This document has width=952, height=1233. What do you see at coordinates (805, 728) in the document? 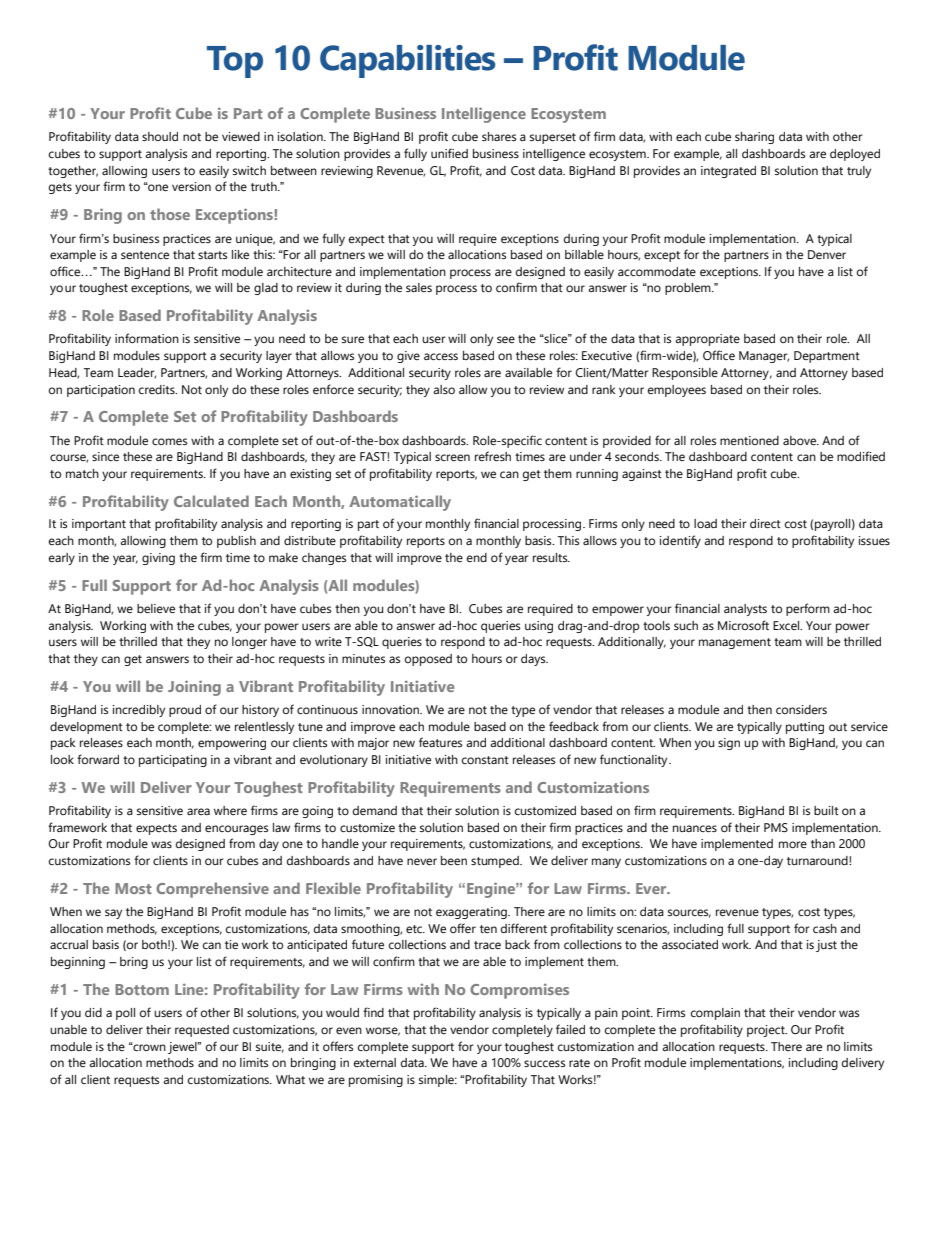
I see `putting` at bounding box center [805, 728].
